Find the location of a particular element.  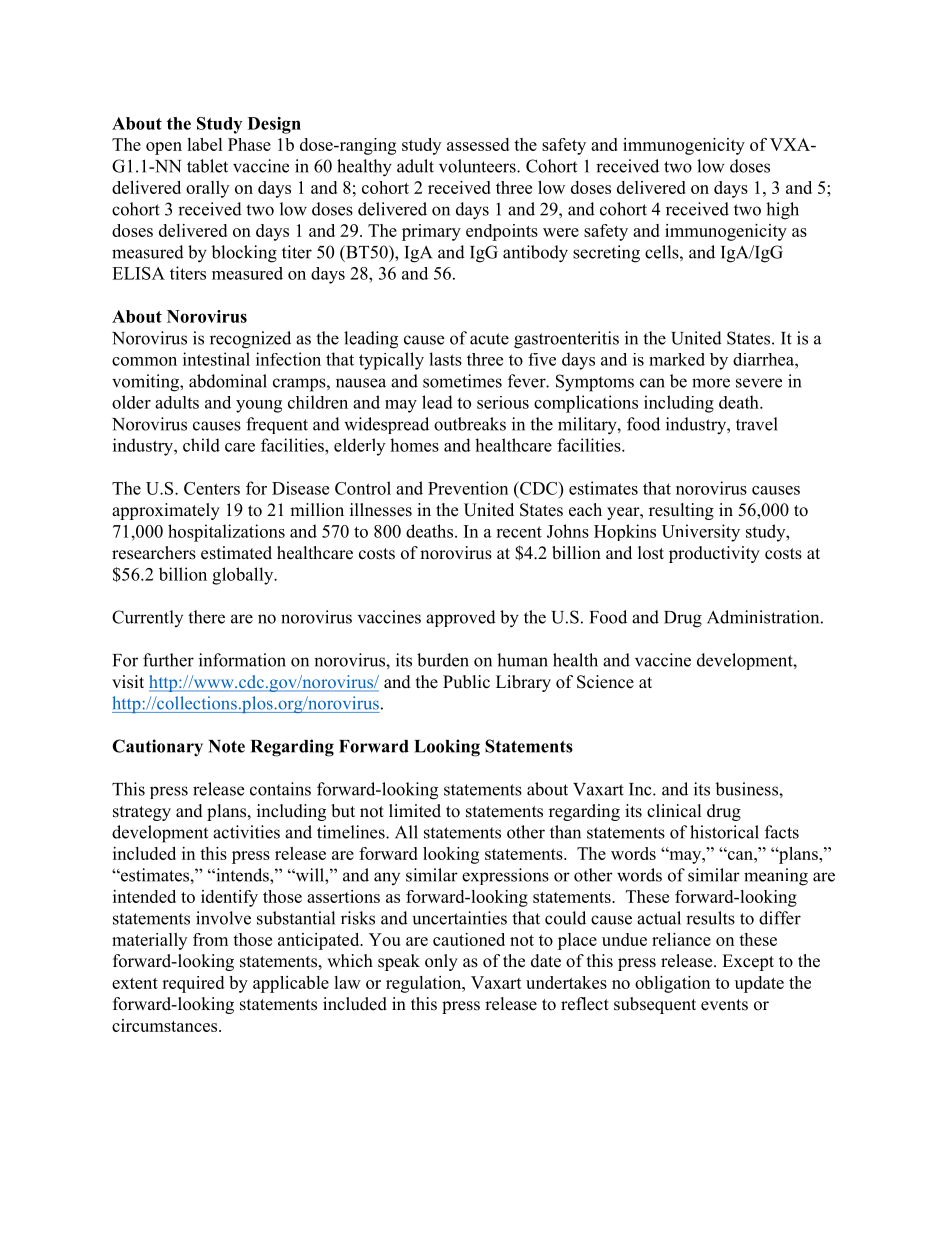

burden is located at coordinates (443, 660).
